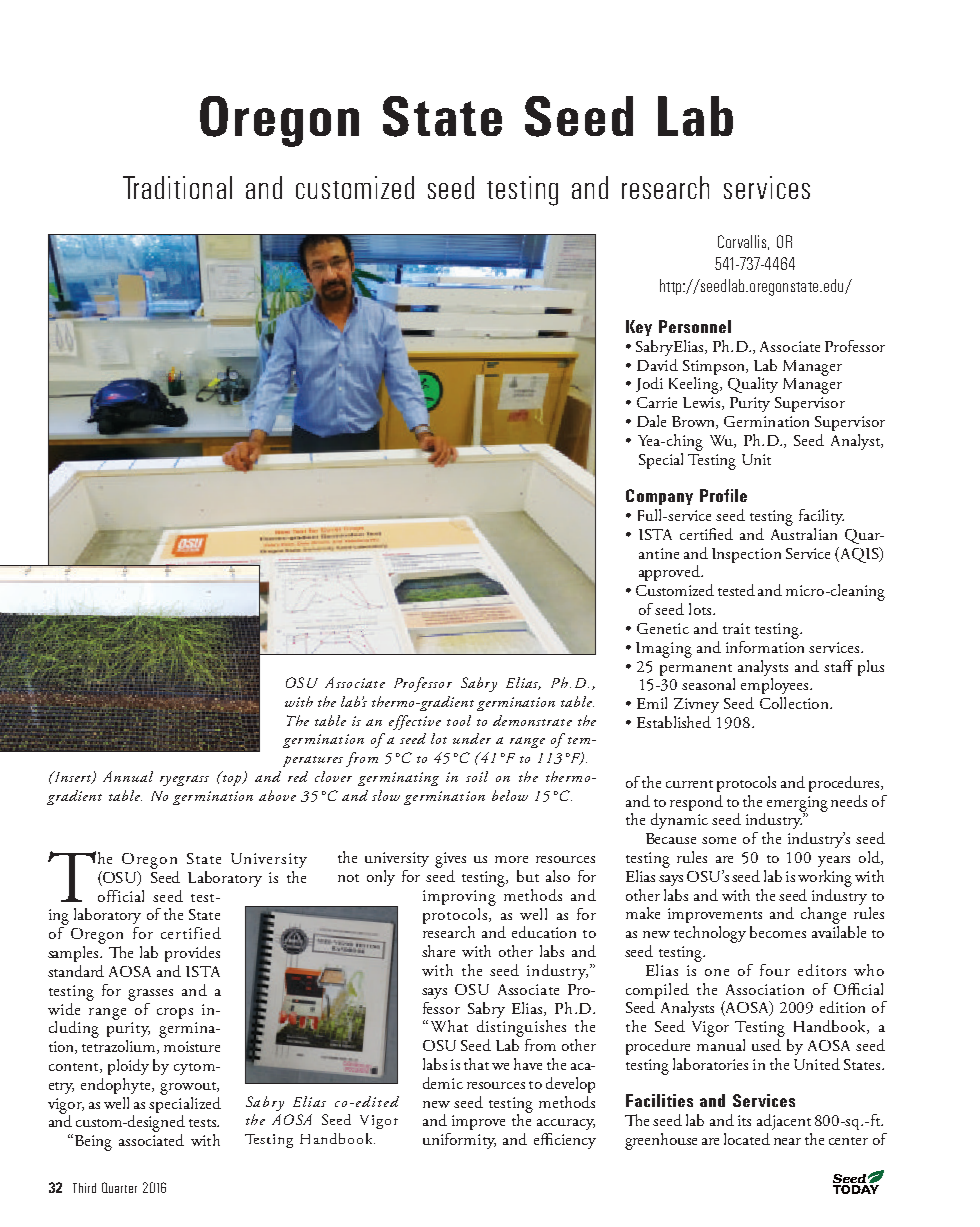 The width and height of the document is (980, 1227). Describe the element at coordinates (657, 365) in the document. I see `David` at that location.
